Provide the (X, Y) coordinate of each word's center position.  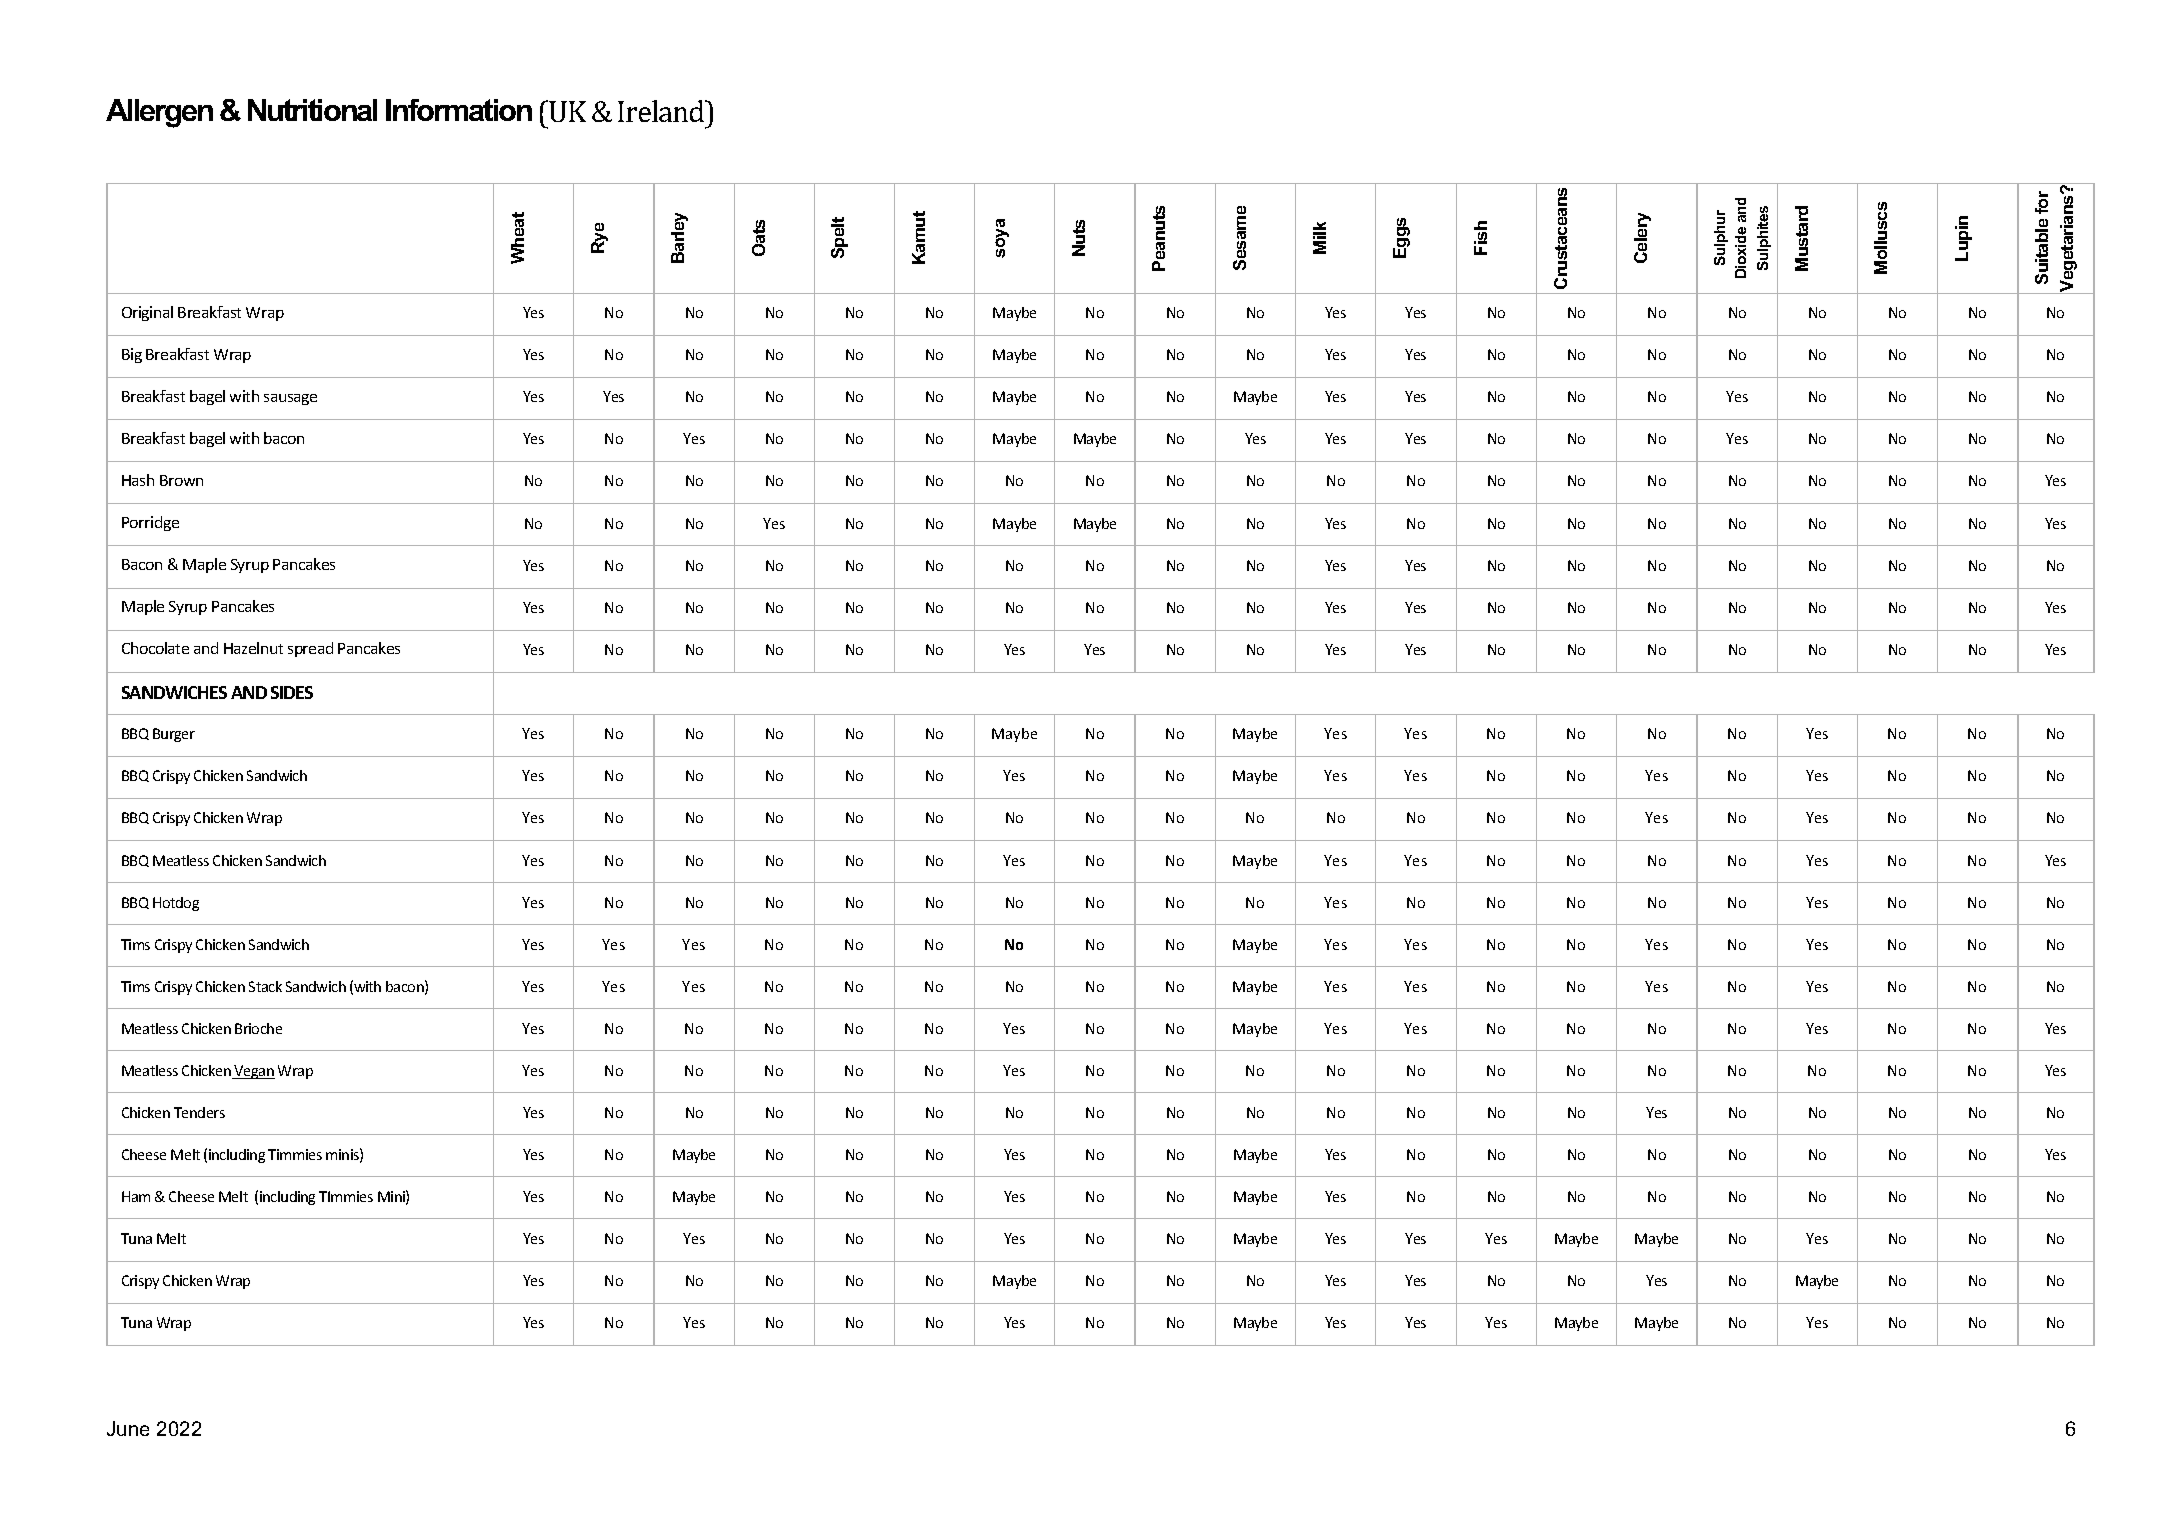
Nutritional (312, 110)
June (128, 1428)
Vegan (254, 1072)
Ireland (662, 111)
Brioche (258, 1028)
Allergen (159, 113)
